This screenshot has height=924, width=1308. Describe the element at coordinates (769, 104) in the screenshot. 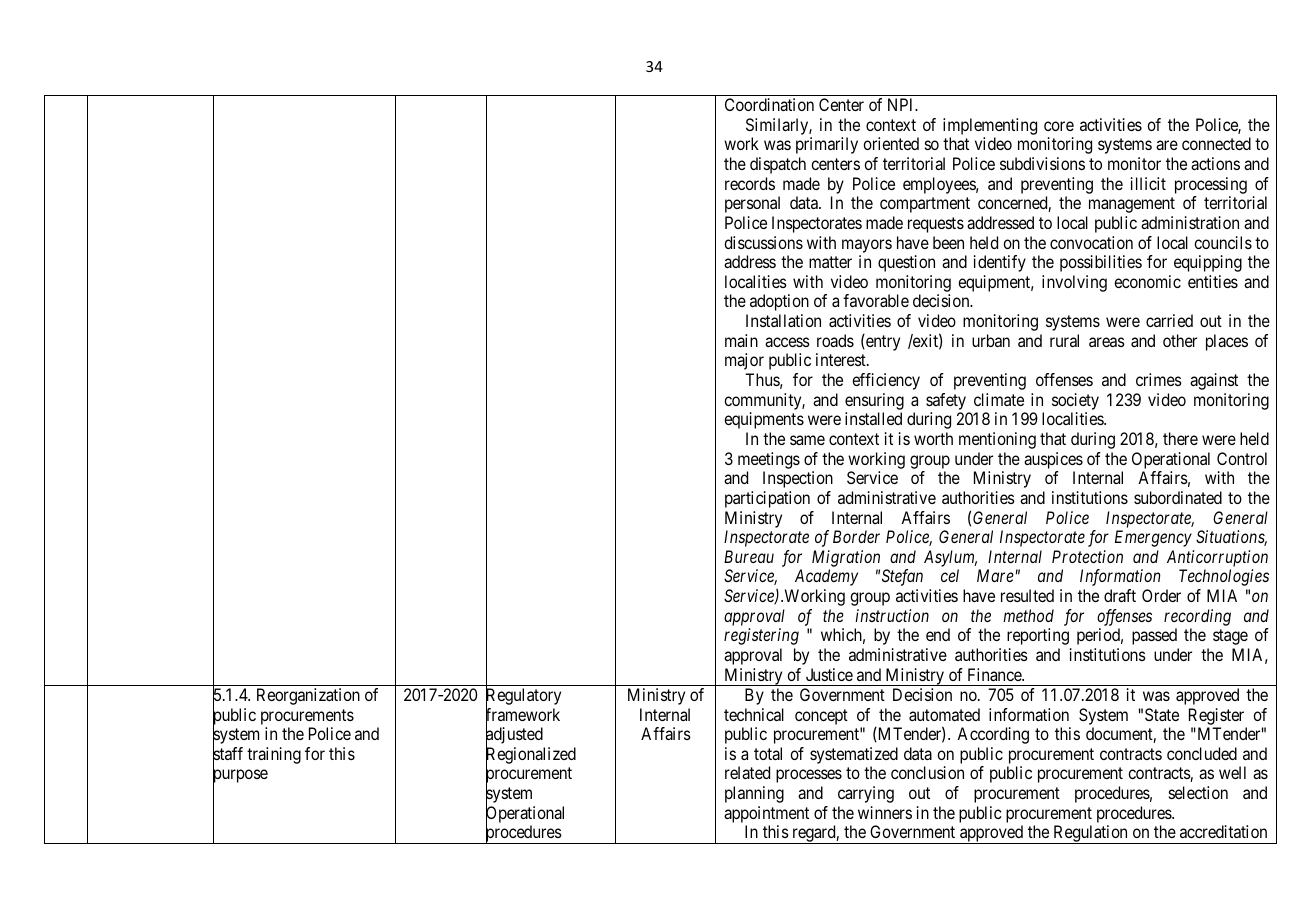

I see `Coordination` at that location.
